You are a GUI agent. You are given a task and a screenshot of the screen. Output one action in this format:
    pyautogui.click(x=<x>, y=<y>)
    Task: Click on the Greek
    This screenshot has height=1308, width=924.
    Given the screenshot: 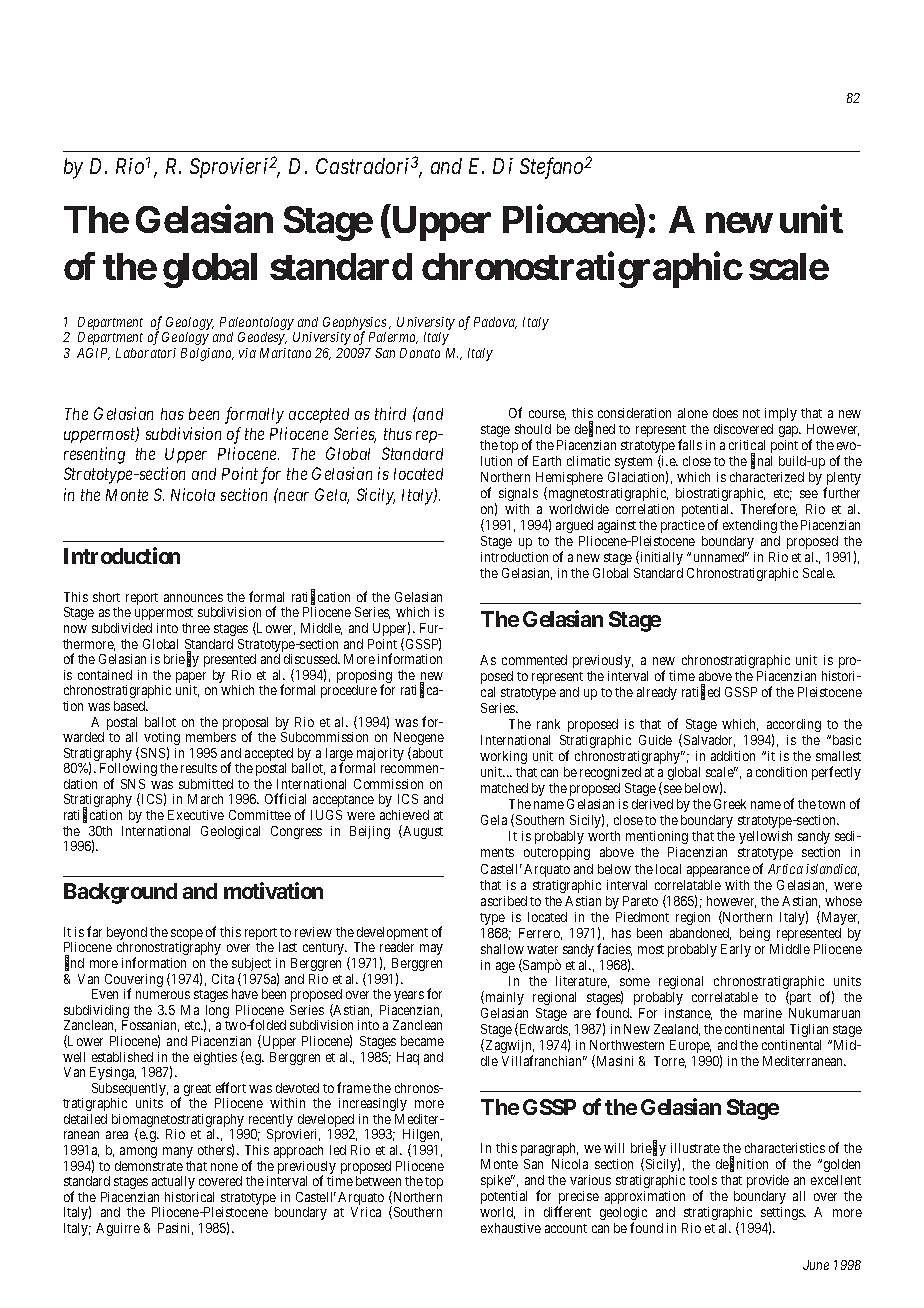 What is the action you would take?
    pyautogui.click(x=730, y=804)
